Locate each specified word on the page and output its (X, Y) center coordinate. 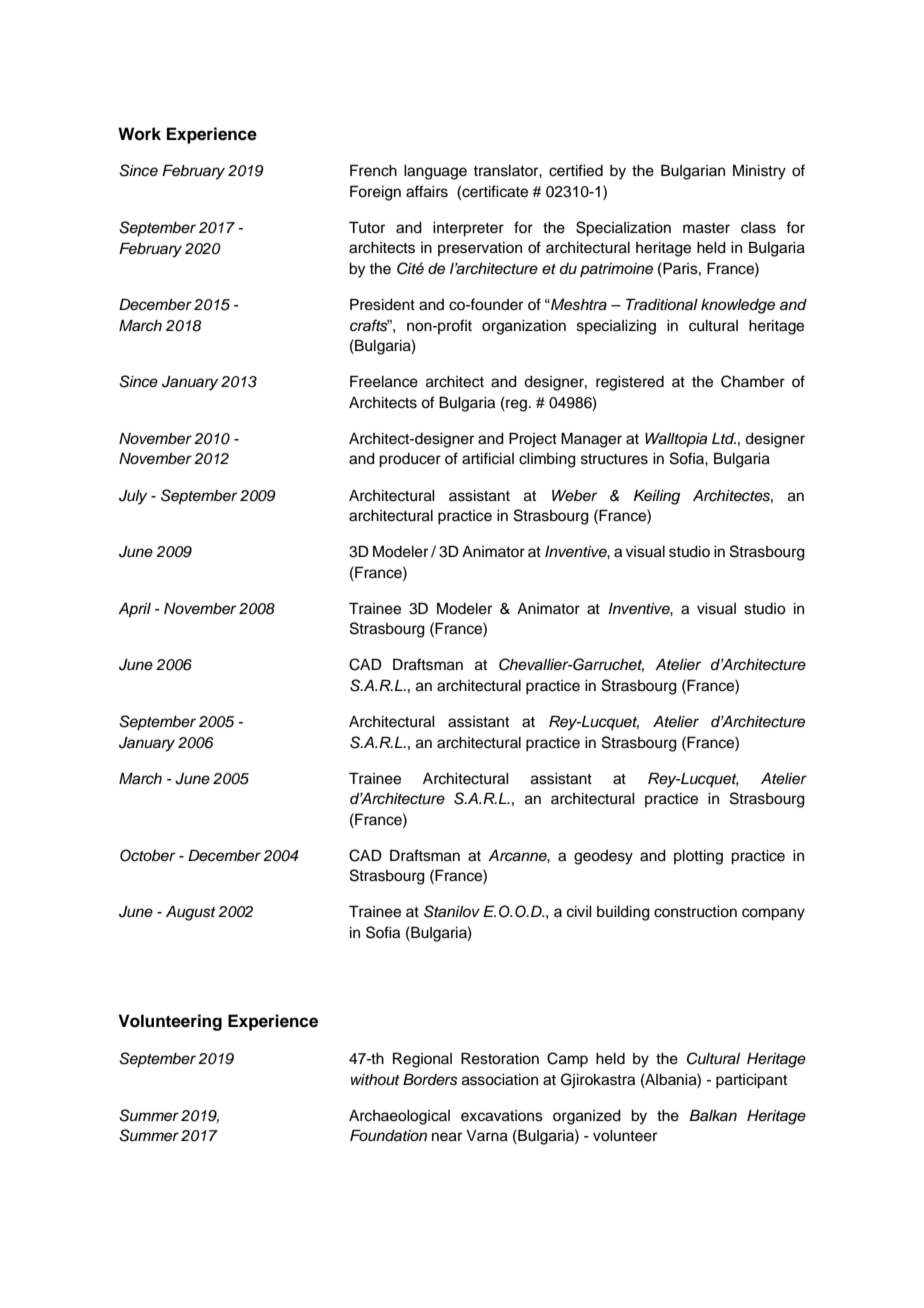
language (435, 172)
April (134, 610)
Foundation (388, 1135)
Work (139, 134)
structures (614, 459)
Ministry (759, 172)
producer (410, 460)
